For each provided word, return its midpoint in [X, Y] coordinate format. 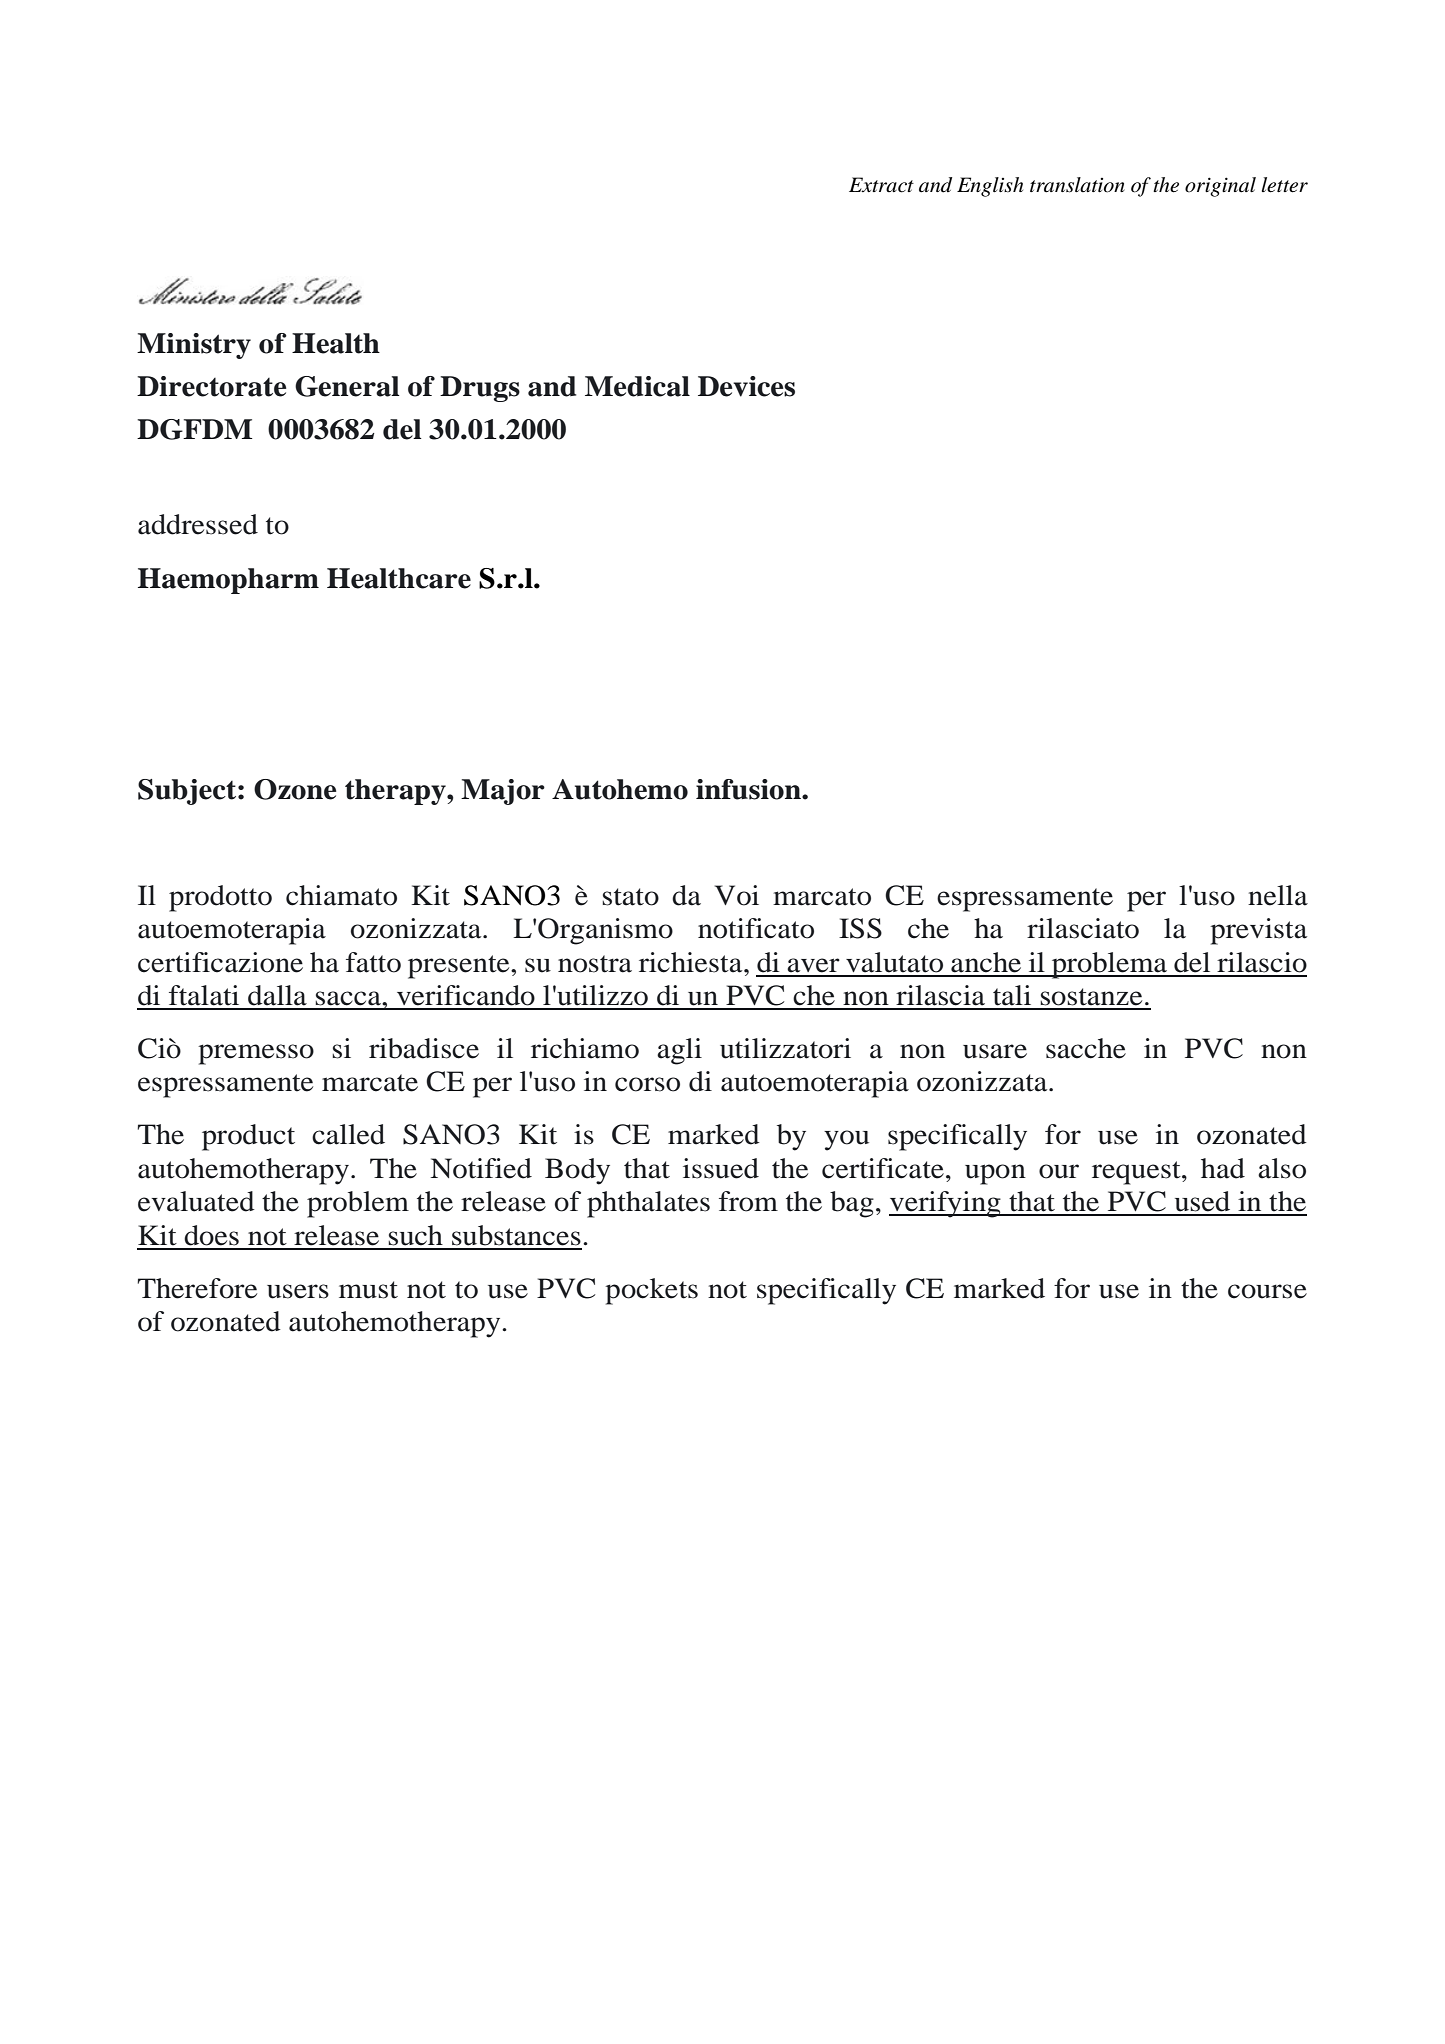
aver [813, 965]
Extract [881, 185]
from [748, 1201]
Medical [637, 386]
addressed [198, 524]
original [1220, 187]
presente [460, 967]
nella [1278, 895]
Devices [746, 386]
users [298, 1291]
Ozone [295, 789]
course [1267, 1291]
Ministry [194, 346]
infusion [749, 789]
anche [986, 962]
